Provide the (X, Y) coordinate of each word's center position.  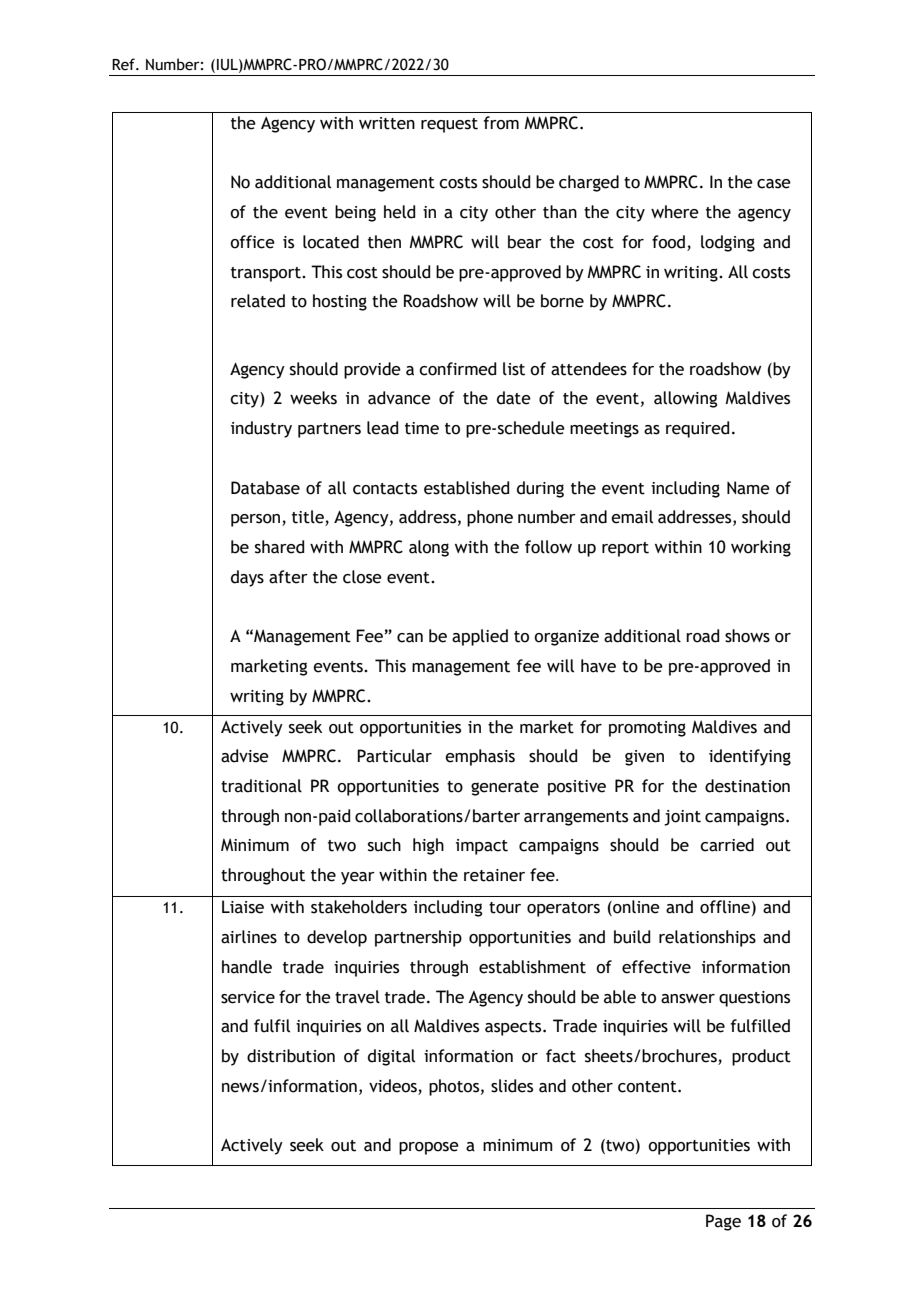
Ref (124, 64)
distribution (291, 1056)
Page (723, 1222)
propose (429, 1148)
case (774, 184)
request (449, 125)
